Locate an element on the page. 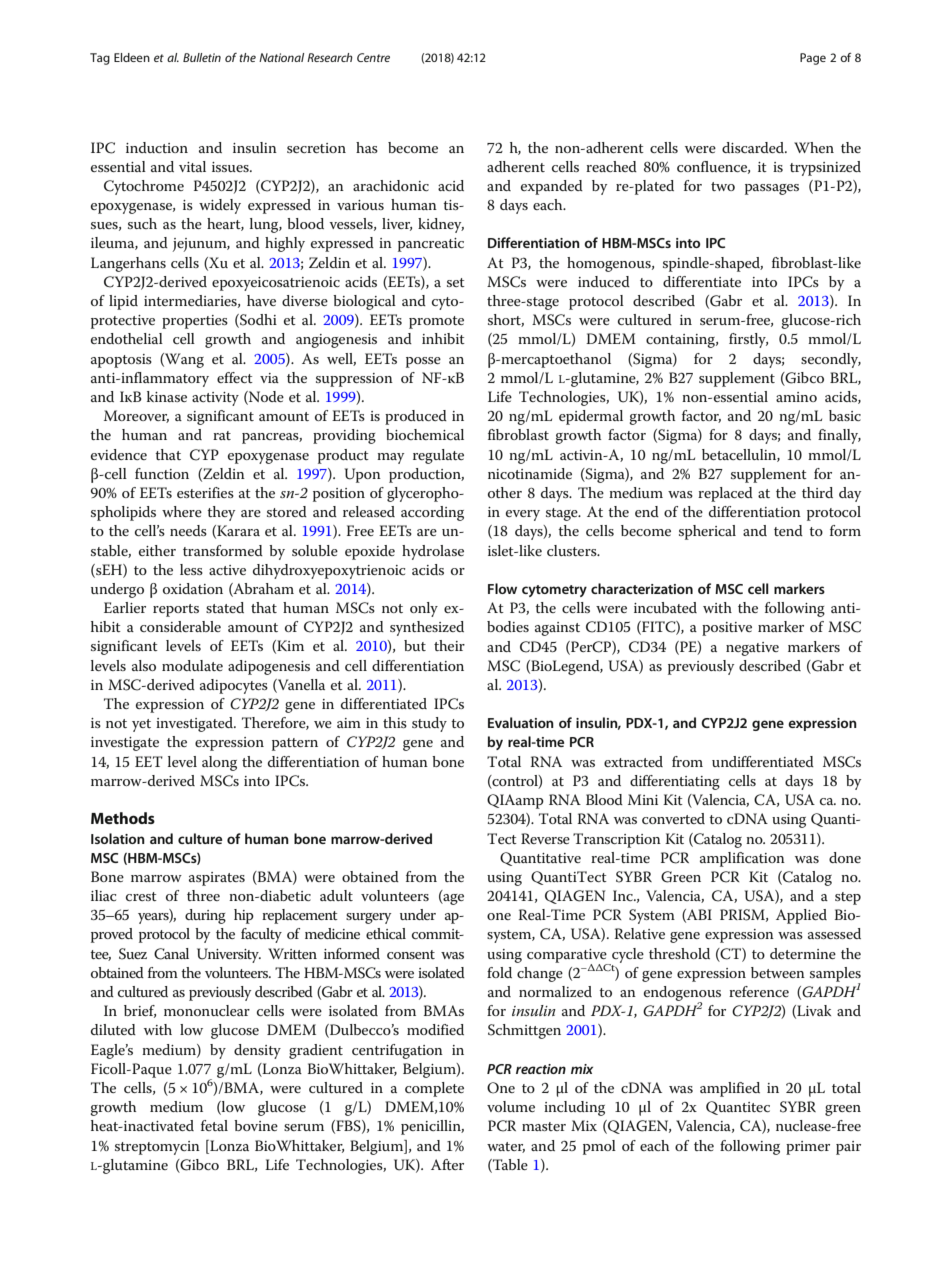 The height and width of the image is (1265, 952). set is located at coordinates (456, 282).
